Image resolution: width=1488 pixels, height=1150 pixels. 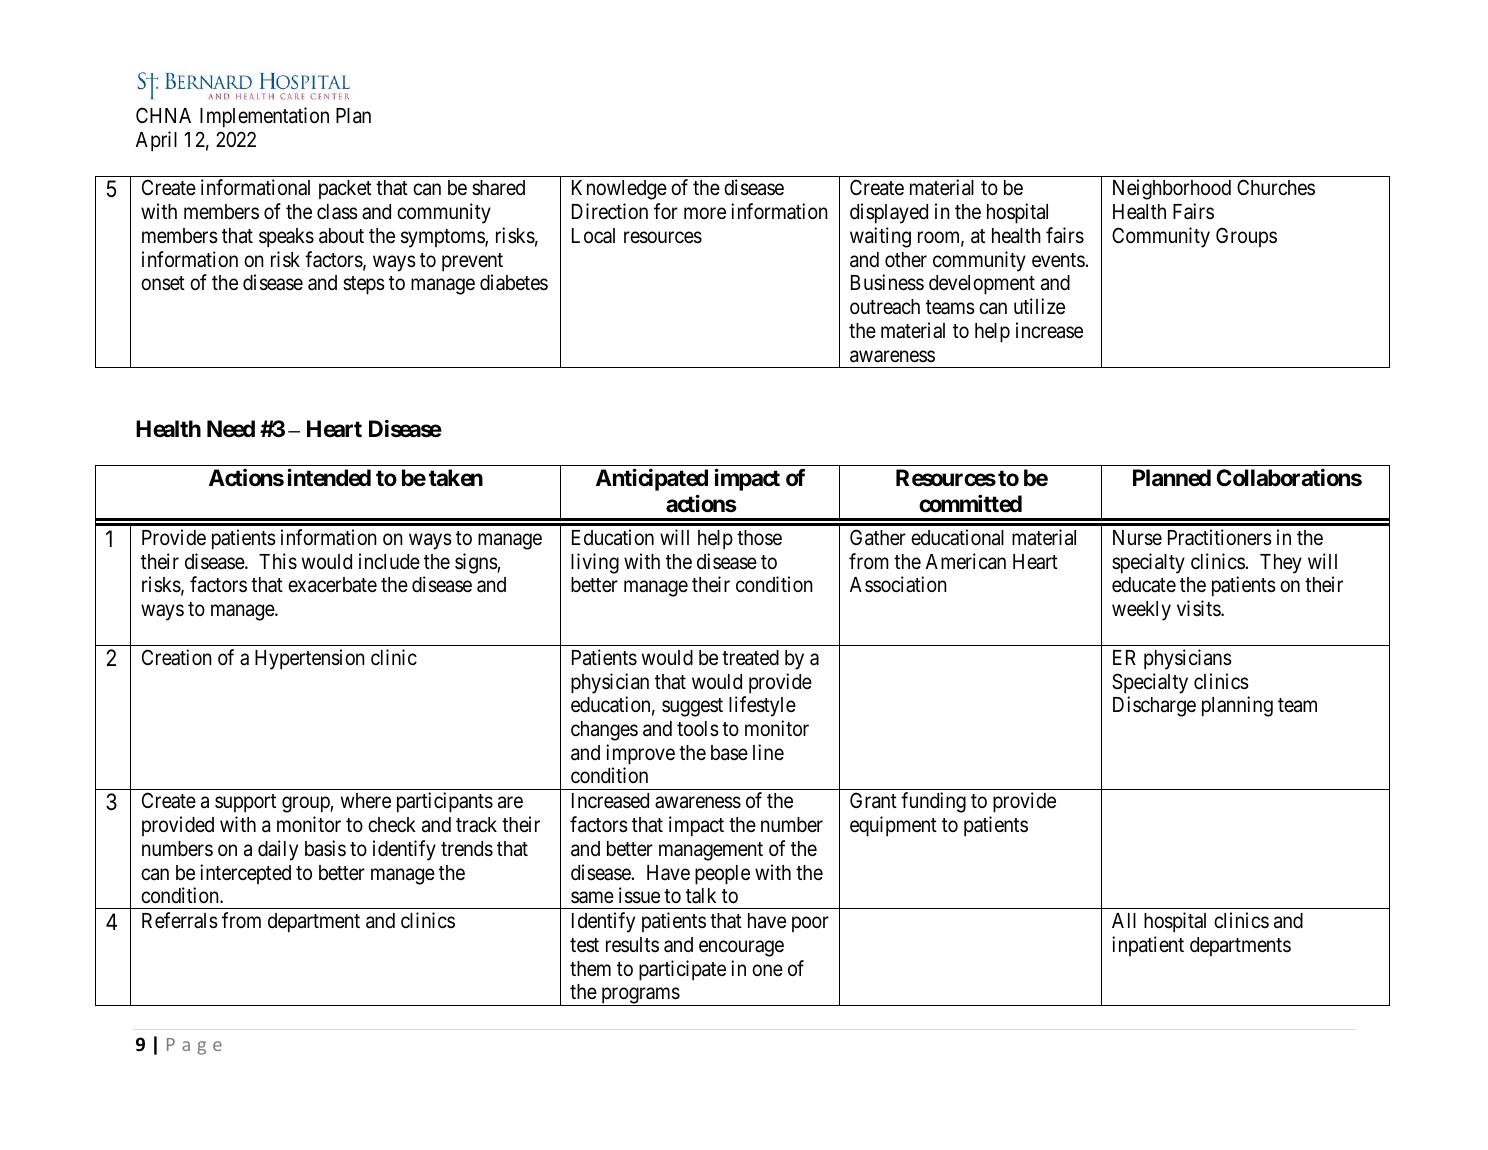 I want to click on Neighborhood, so click(x=1172, y=189).
